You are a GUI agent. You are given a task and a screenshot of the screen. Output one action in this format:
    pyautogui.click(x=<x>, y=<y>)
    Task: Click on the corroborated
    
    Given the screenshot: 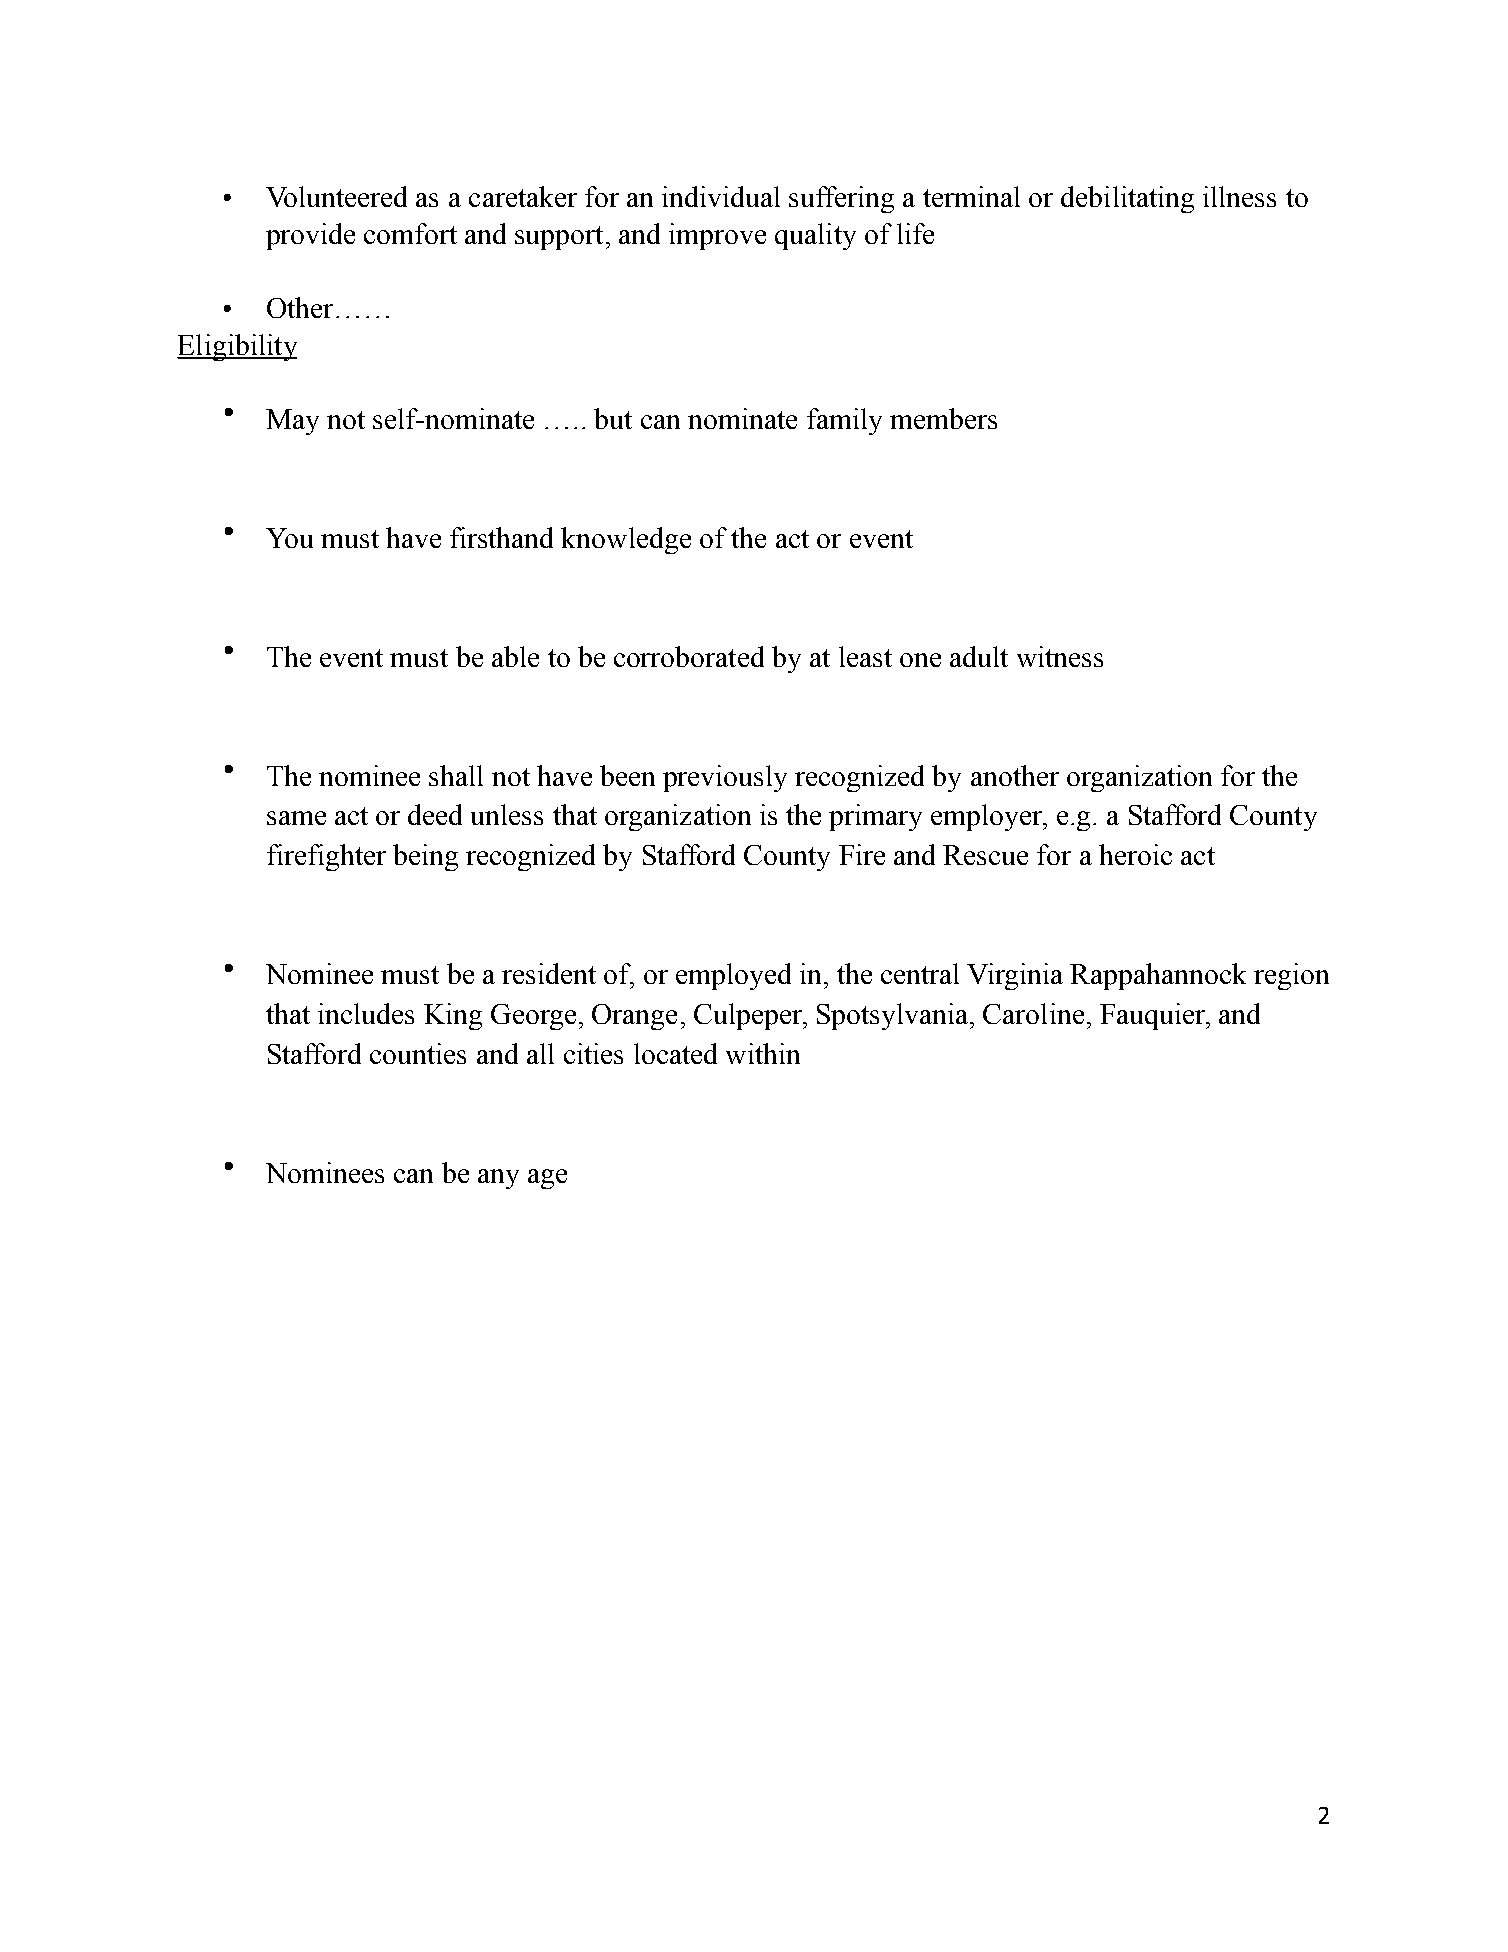 What is the action you would take?
    pyautogui.click(x=689, y=656)
